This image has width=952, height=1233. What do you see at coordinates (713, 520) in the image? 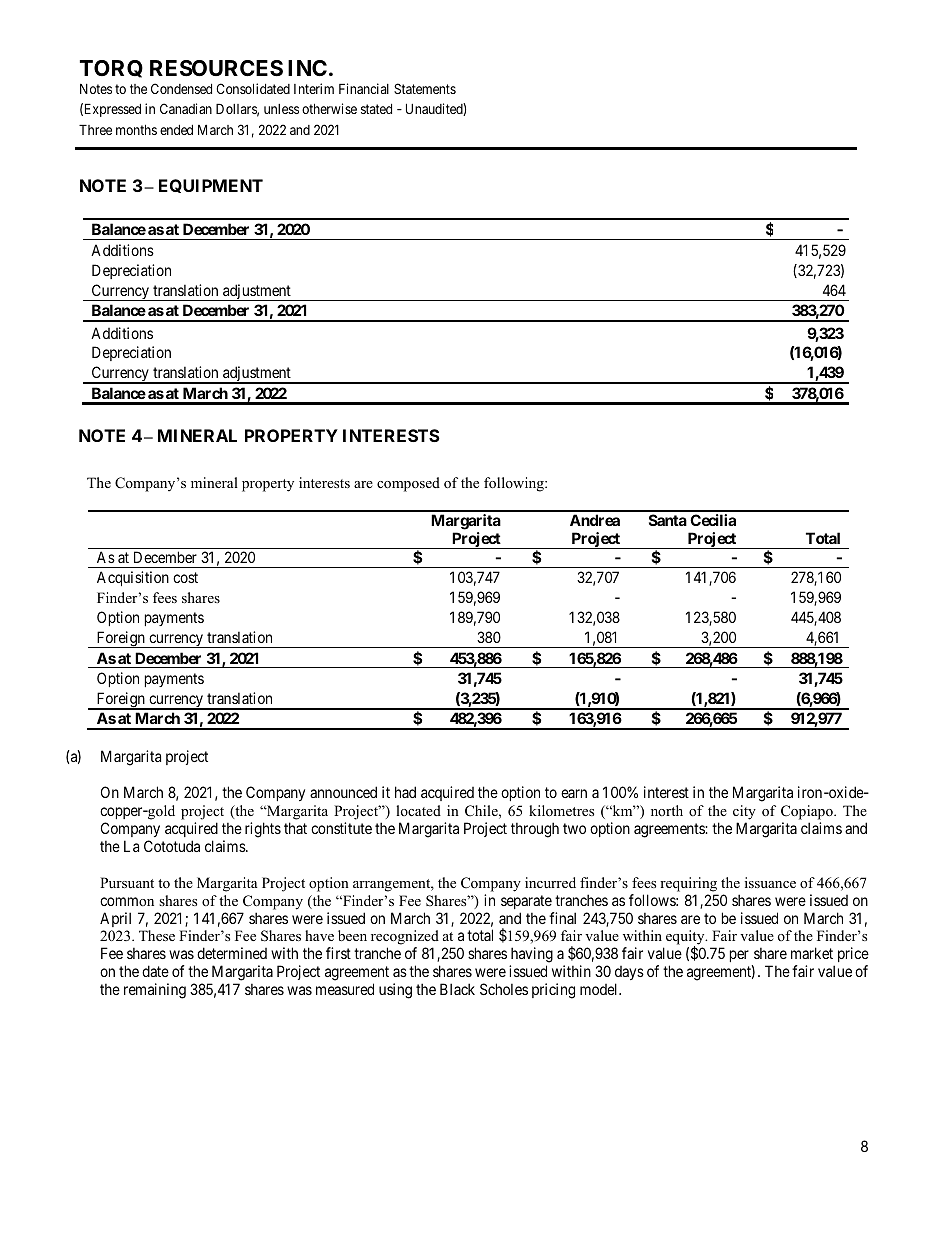
I see `Cecilia` at bounding box center [713, 520].
